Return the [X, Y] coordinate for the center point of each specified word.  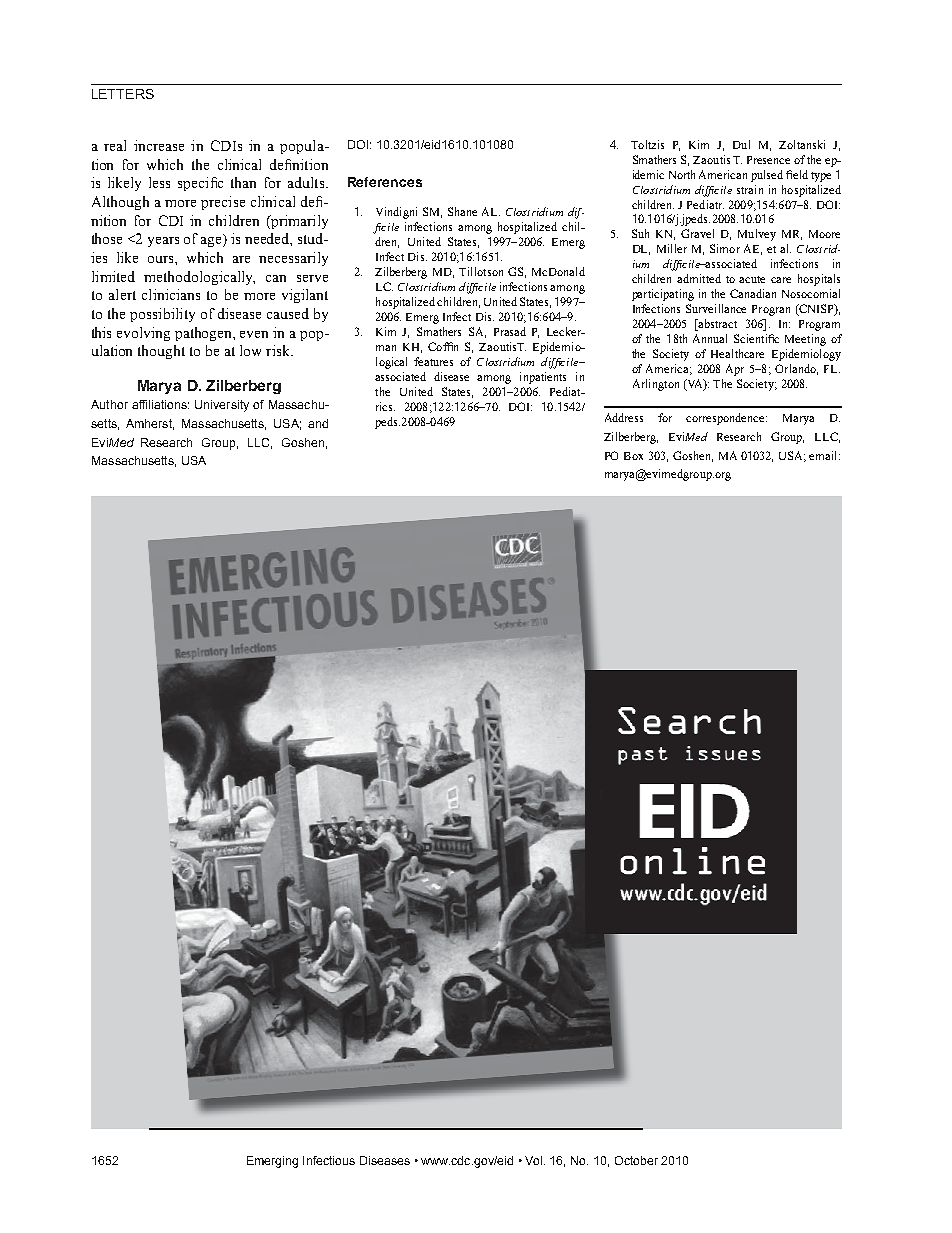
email [824, 455]
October [636, 1160]
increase [159, 145]
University [222, 406]
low [250, 350]
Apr [735, 370]
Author [109, 404]
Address [624, 417]
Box [633, 456]
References [385, 182]
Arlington [656, 385]
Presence [768, 160]
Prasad [510, 331]
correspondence [726, 419]
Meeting [805, 340]
